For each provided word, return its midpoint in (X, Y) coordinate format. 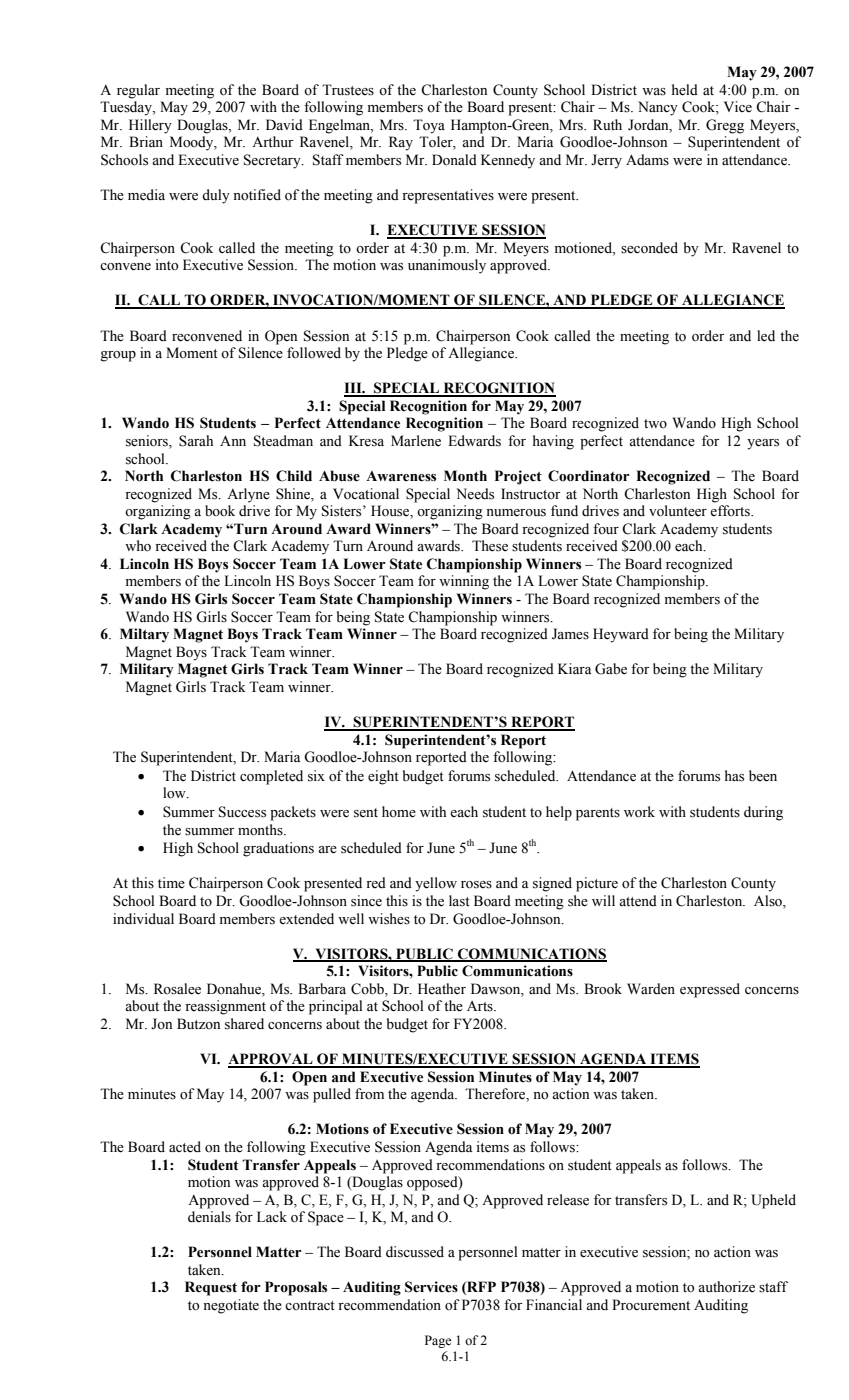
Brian (146, 141)
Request (211, 1288)
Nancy (658, 108)
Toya (429, 126)
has (734, 776)
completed (271, 777)
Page (438, 1341)
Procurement (651, 1305)
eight (383, 777)
